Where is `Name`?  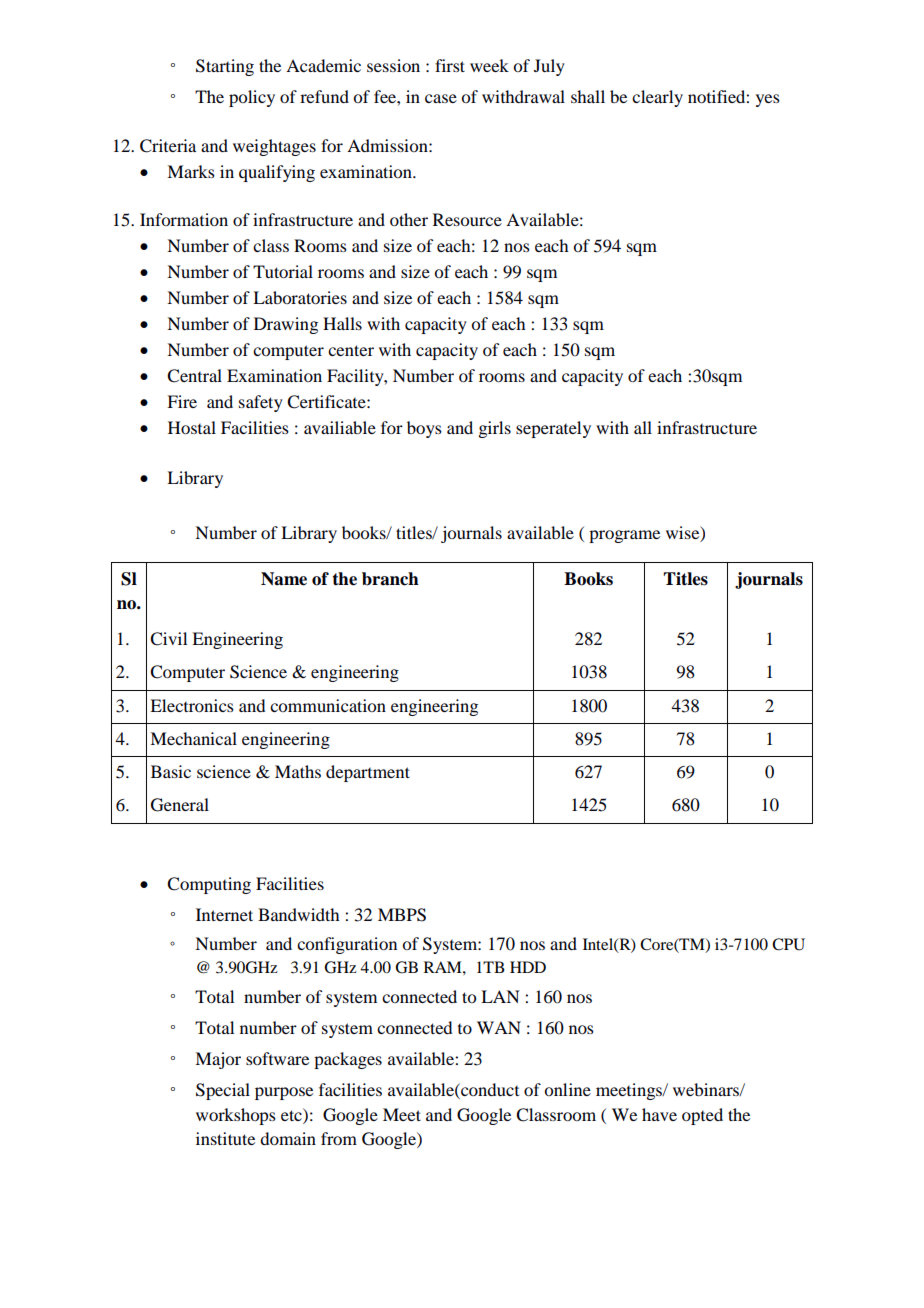
Name is located at coordinates (284, 579).
